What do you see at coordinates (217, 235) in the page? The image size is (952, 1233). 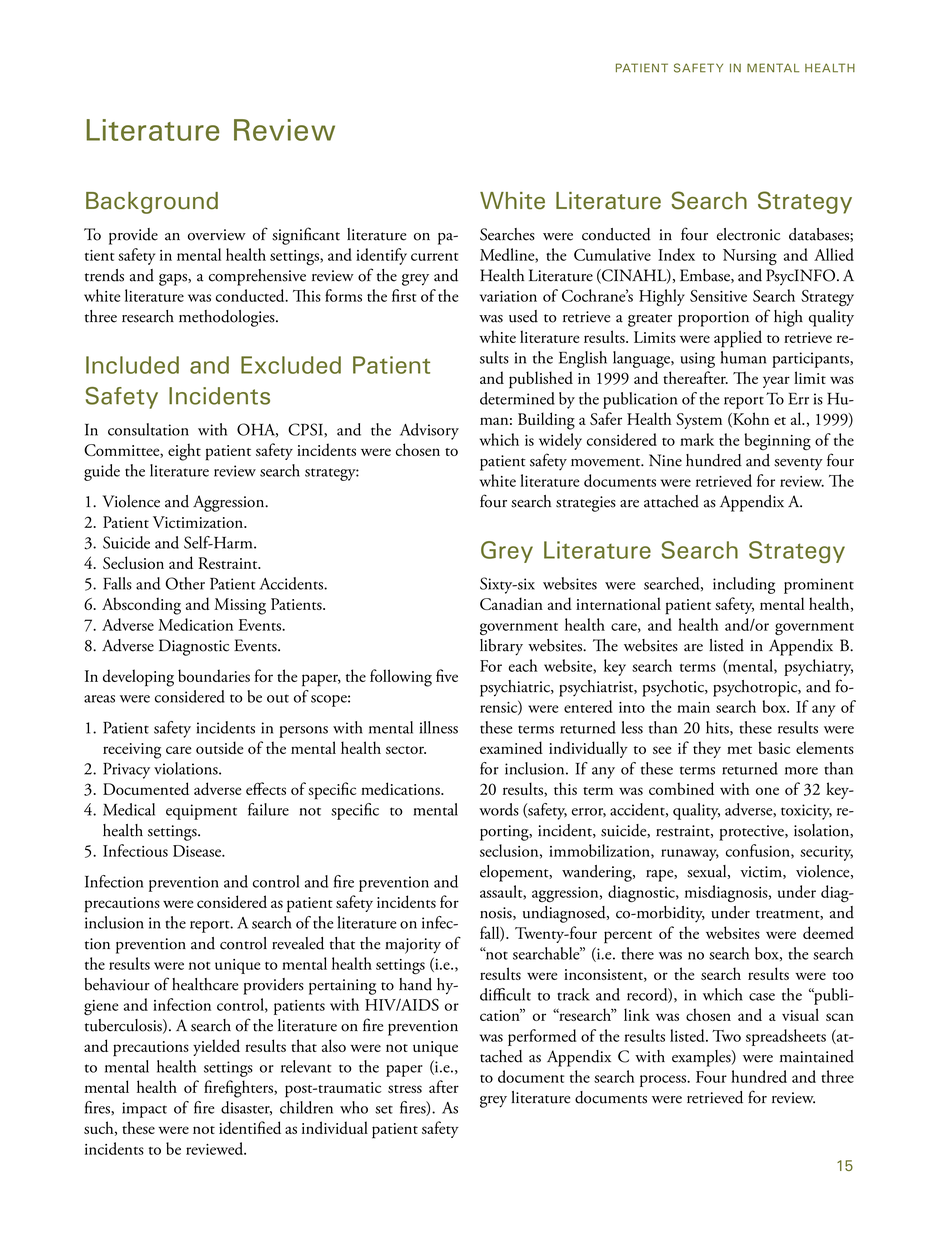 I see `overview` at bounding box center [217, 235].
